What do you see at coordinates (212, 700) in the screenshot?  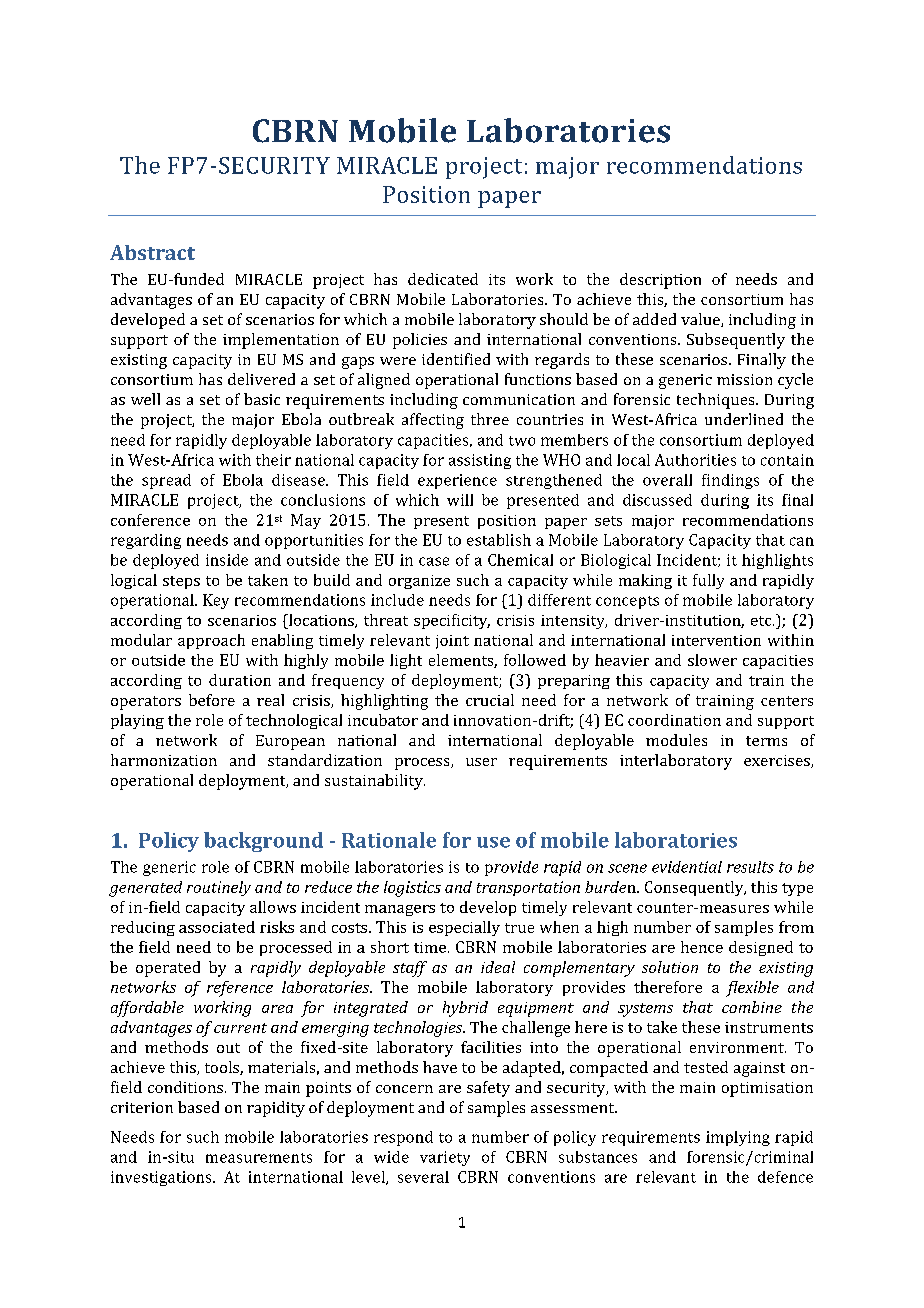 I see `before` at bounding box center [212, 700].
